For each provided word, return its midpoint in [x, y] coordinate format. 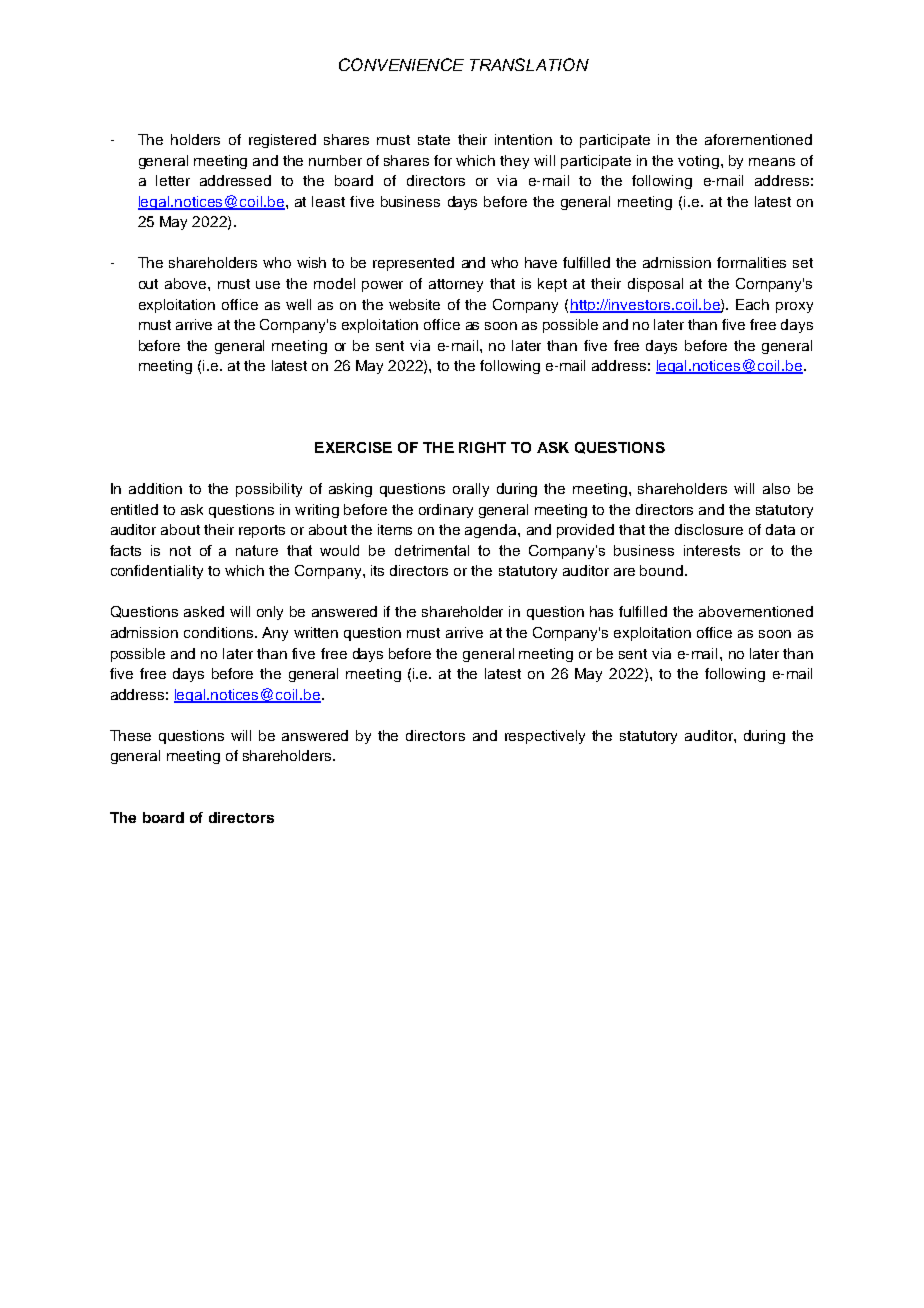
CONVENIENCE [401, 64]
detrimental [432, 550]
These [130, 735]
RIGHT [482, 447]
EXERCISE [353, 447]
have [541, 262]
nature [257, 550]
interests [712, 550]
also [776, 488]
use [268, 285]
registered [282, 141]
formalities [751, 262]
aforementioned [758, 139]
